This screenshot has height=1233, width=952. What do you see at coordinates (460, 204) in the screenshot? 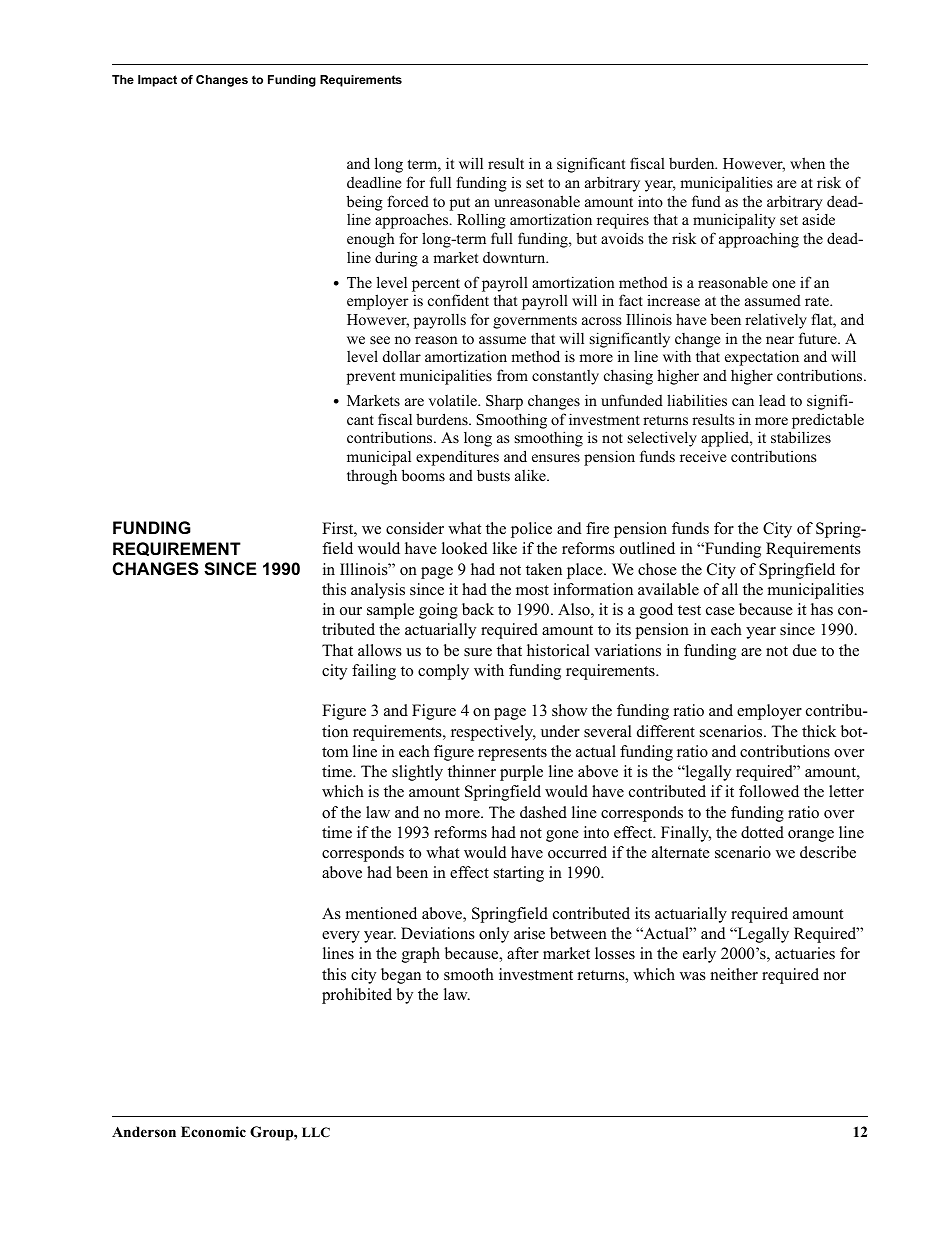
I see `put` at bounding box center [460, 204].
